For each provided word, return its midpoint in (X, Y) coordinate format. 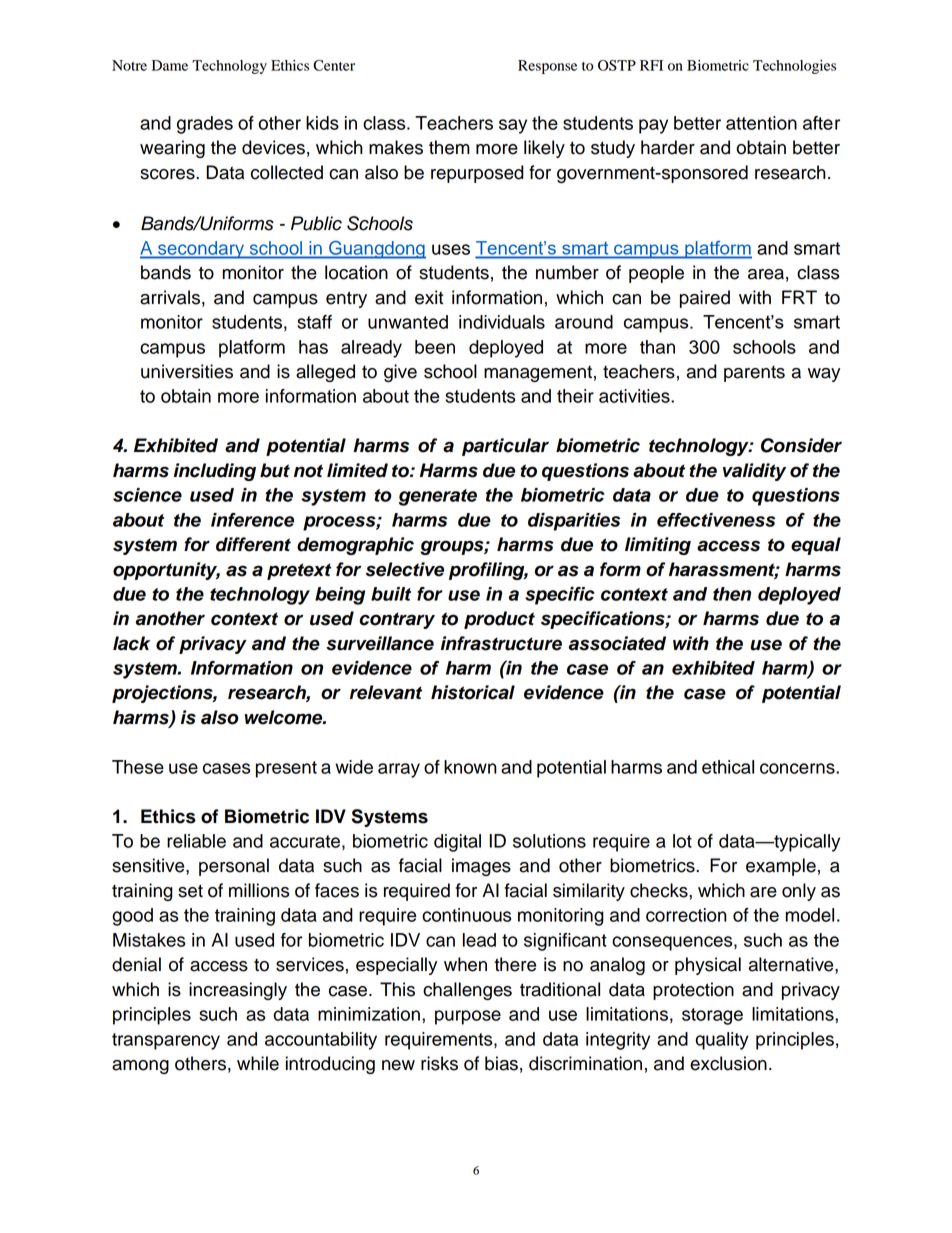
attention (761, 123)
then (732, 594)
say (513, 126)
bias (501, 1063)
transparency (166, 1041)
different (253, 544)
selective (405, 569)
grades (205, 125)
